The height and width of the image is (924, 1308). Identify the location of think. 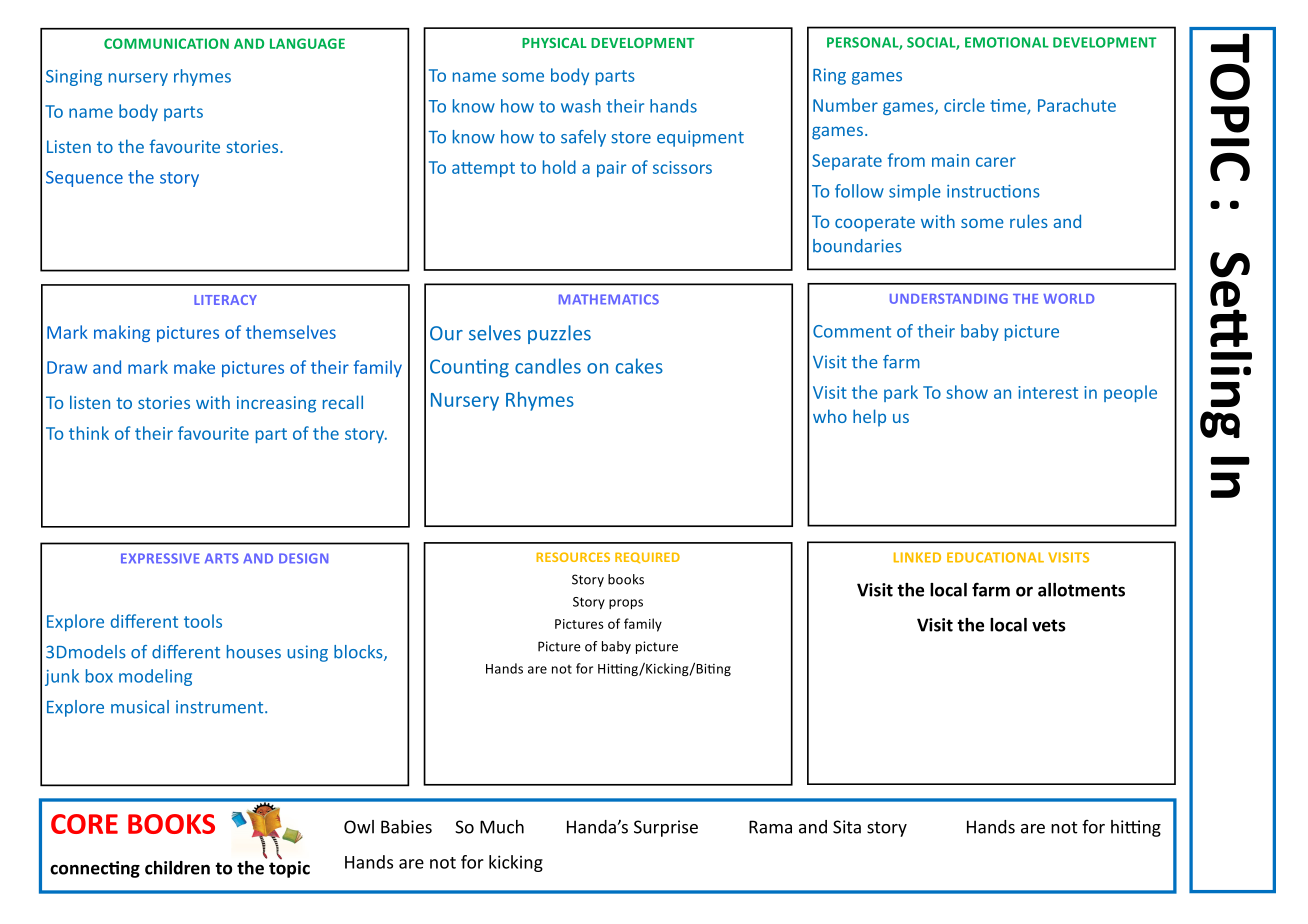
(89, 433).
